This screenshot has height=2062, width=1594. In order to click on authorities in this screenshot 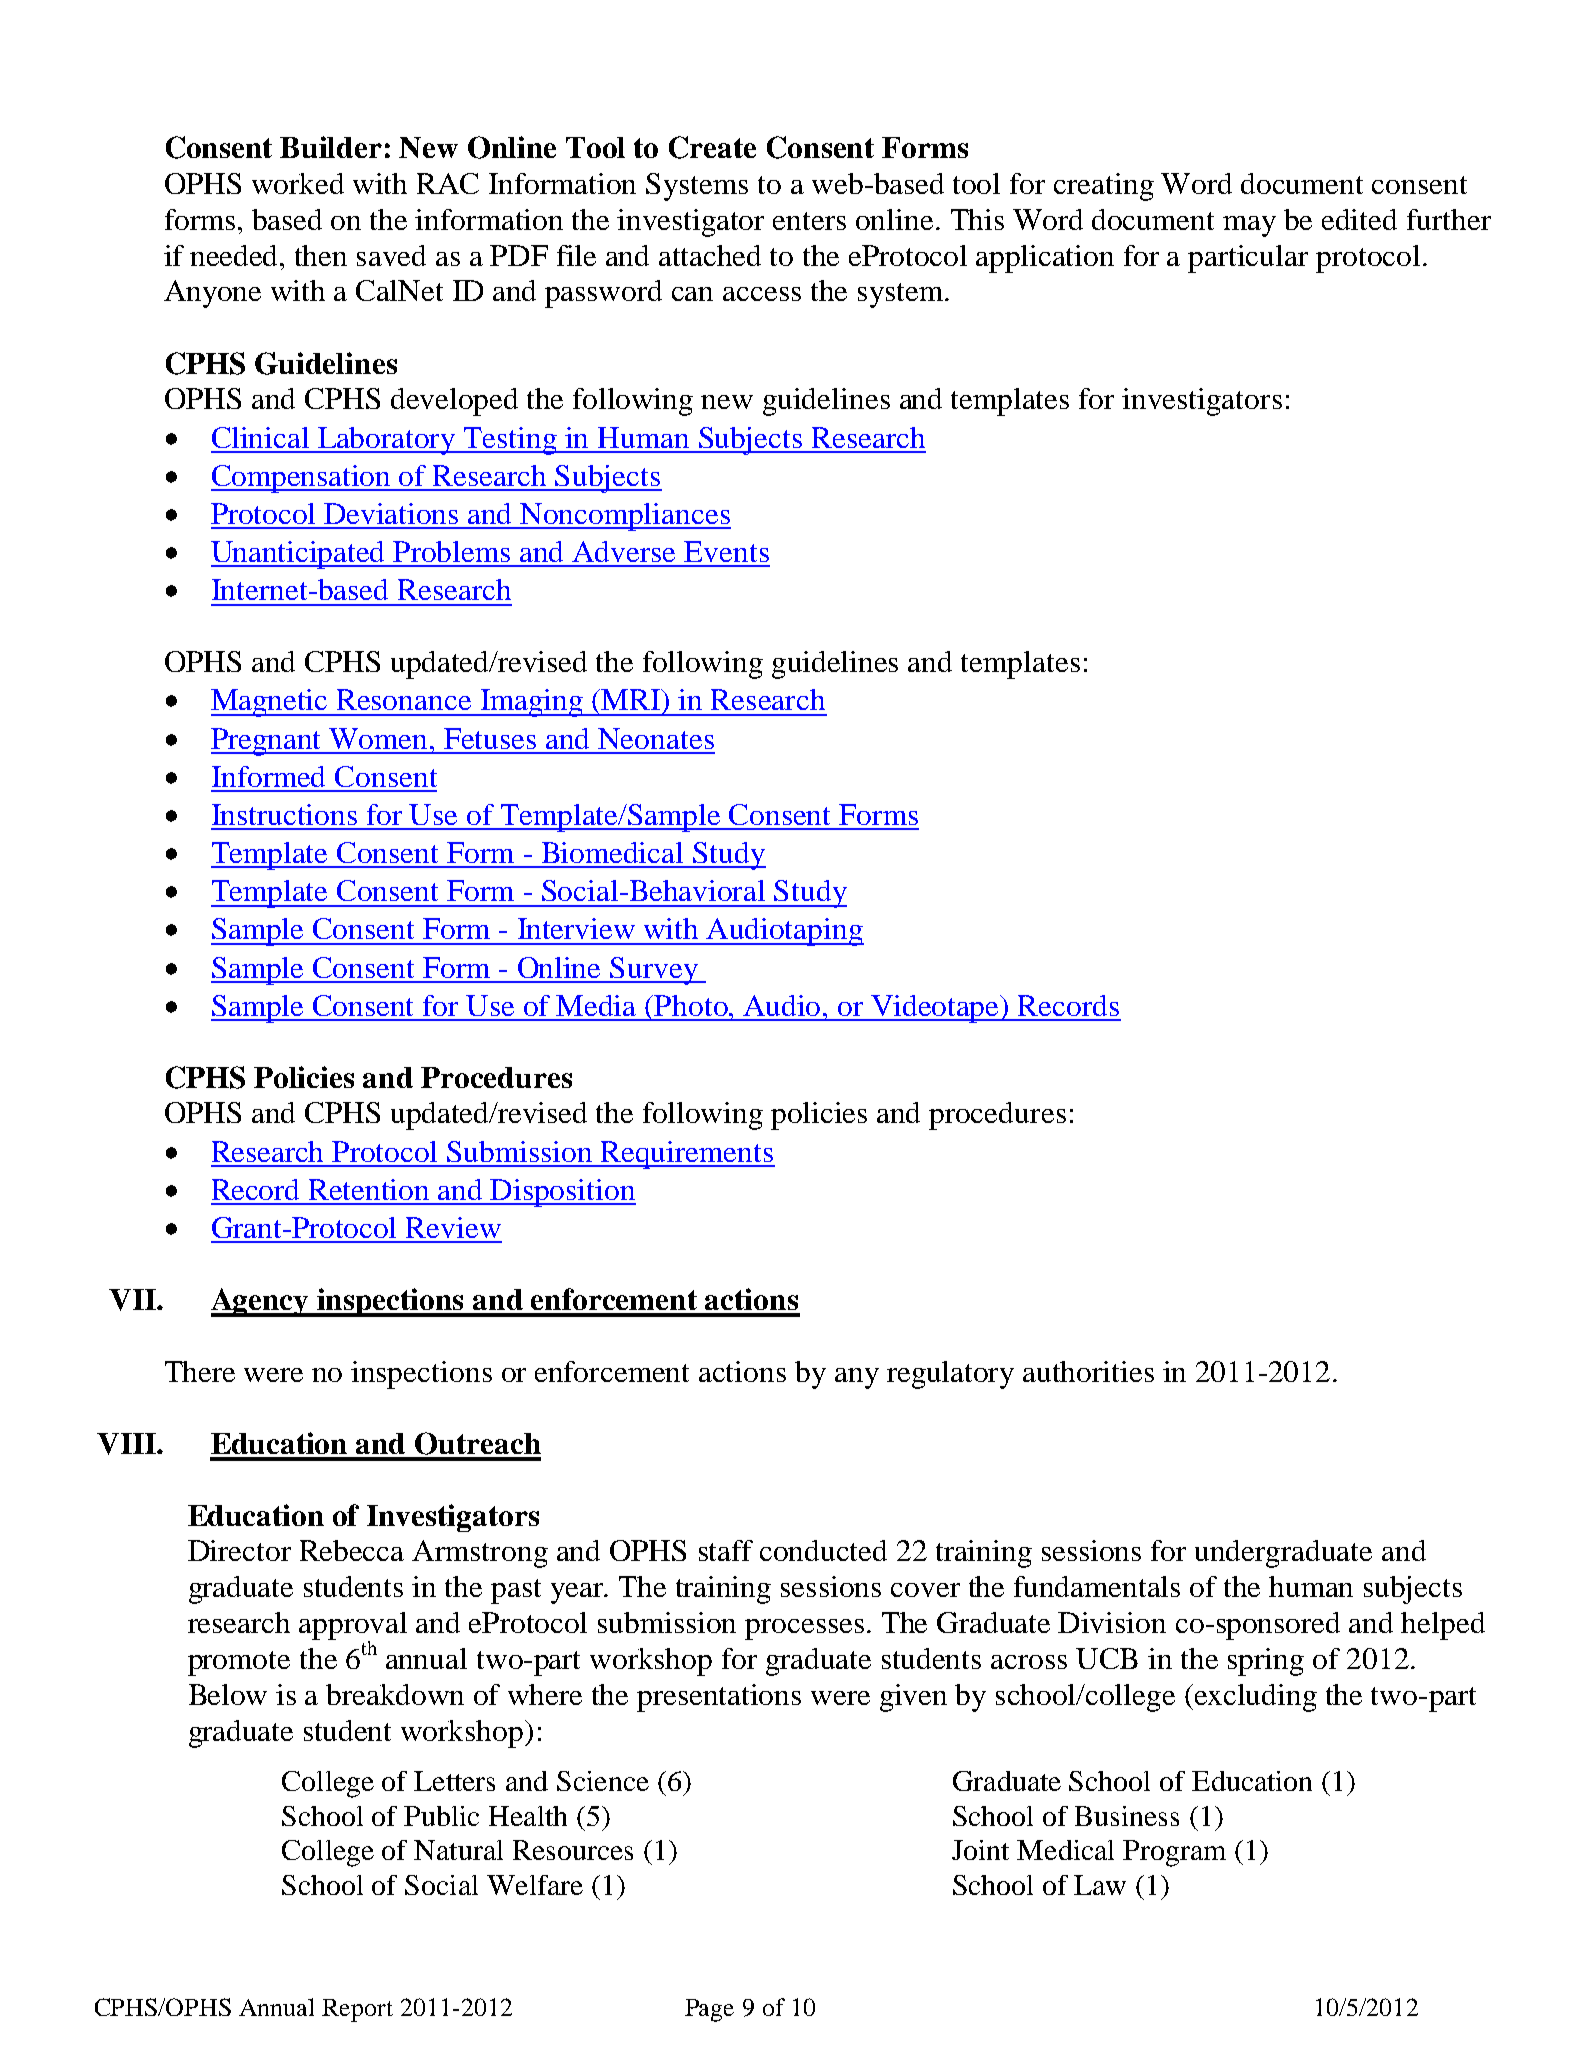, I will do `click(1088, 1371)`.
